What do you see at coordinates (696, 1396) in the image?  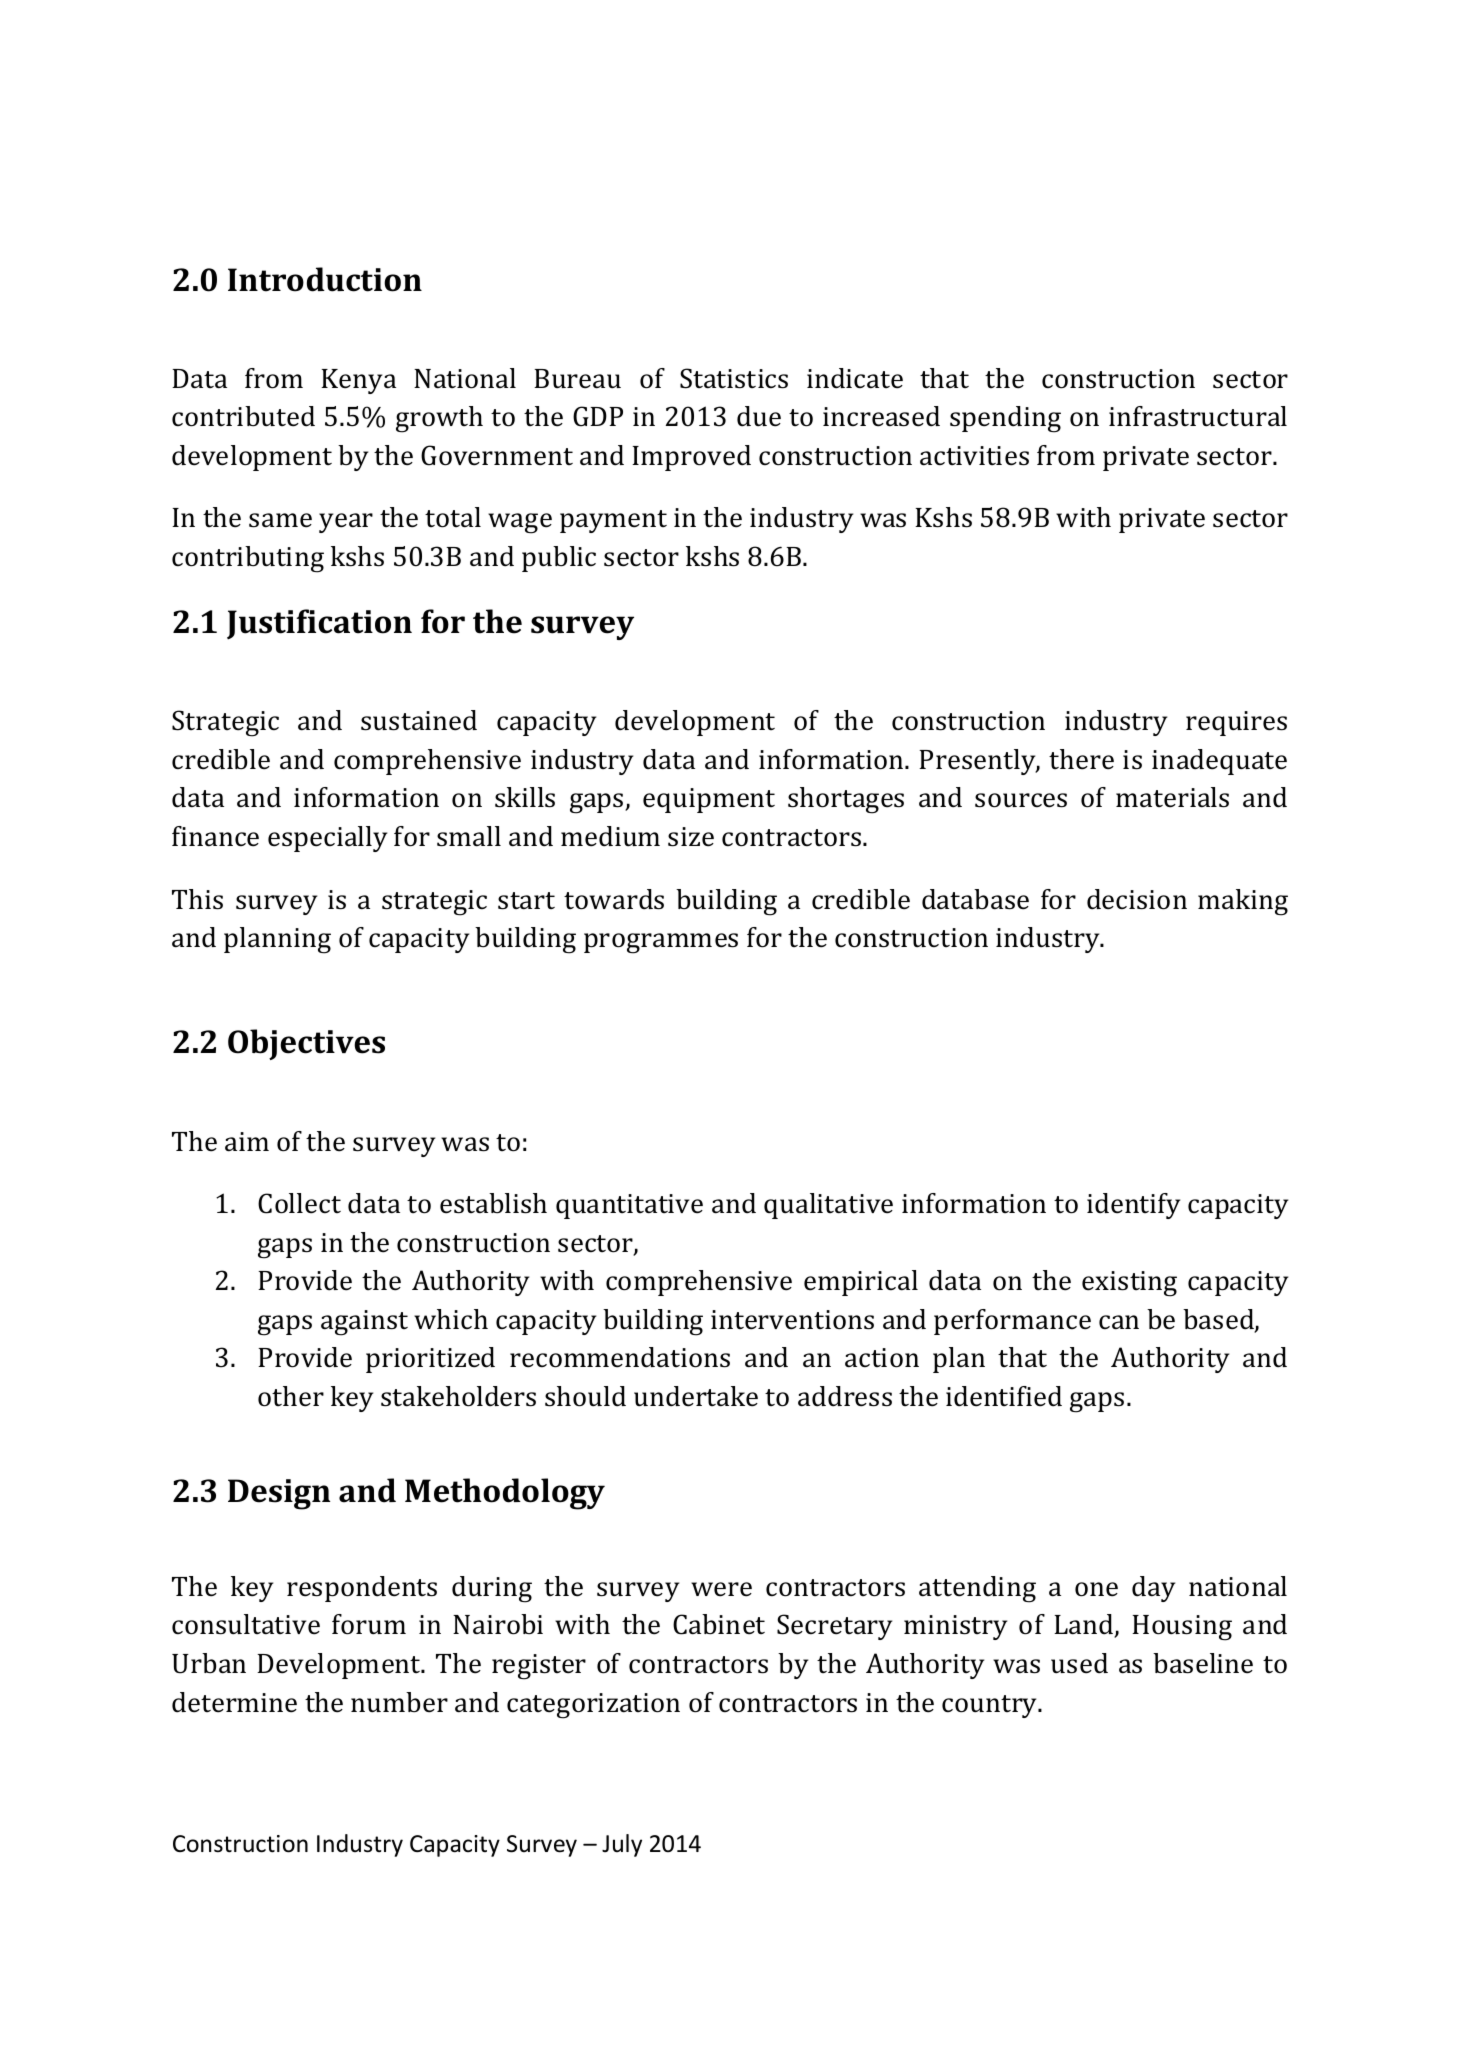 I see `undertake` at bounding box center [696, 1396].
